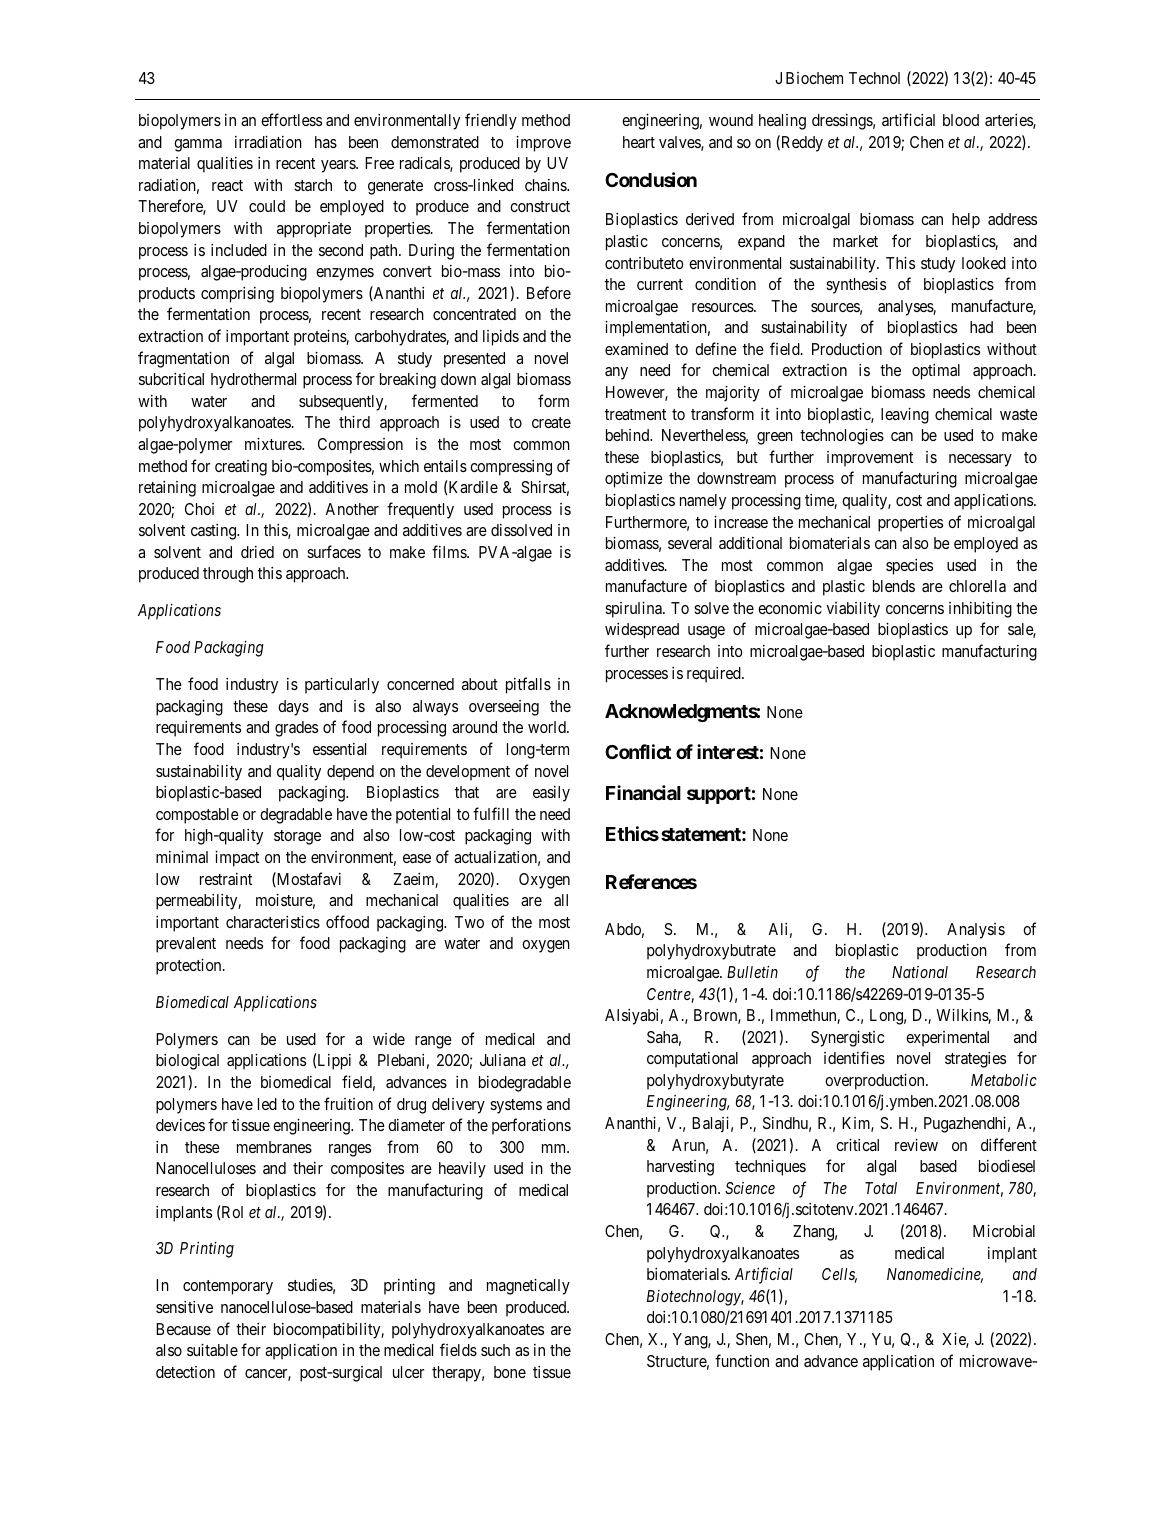 This screenshot has height=1521, width=1175. I want to click on magnetically, so click(528, 1287).
